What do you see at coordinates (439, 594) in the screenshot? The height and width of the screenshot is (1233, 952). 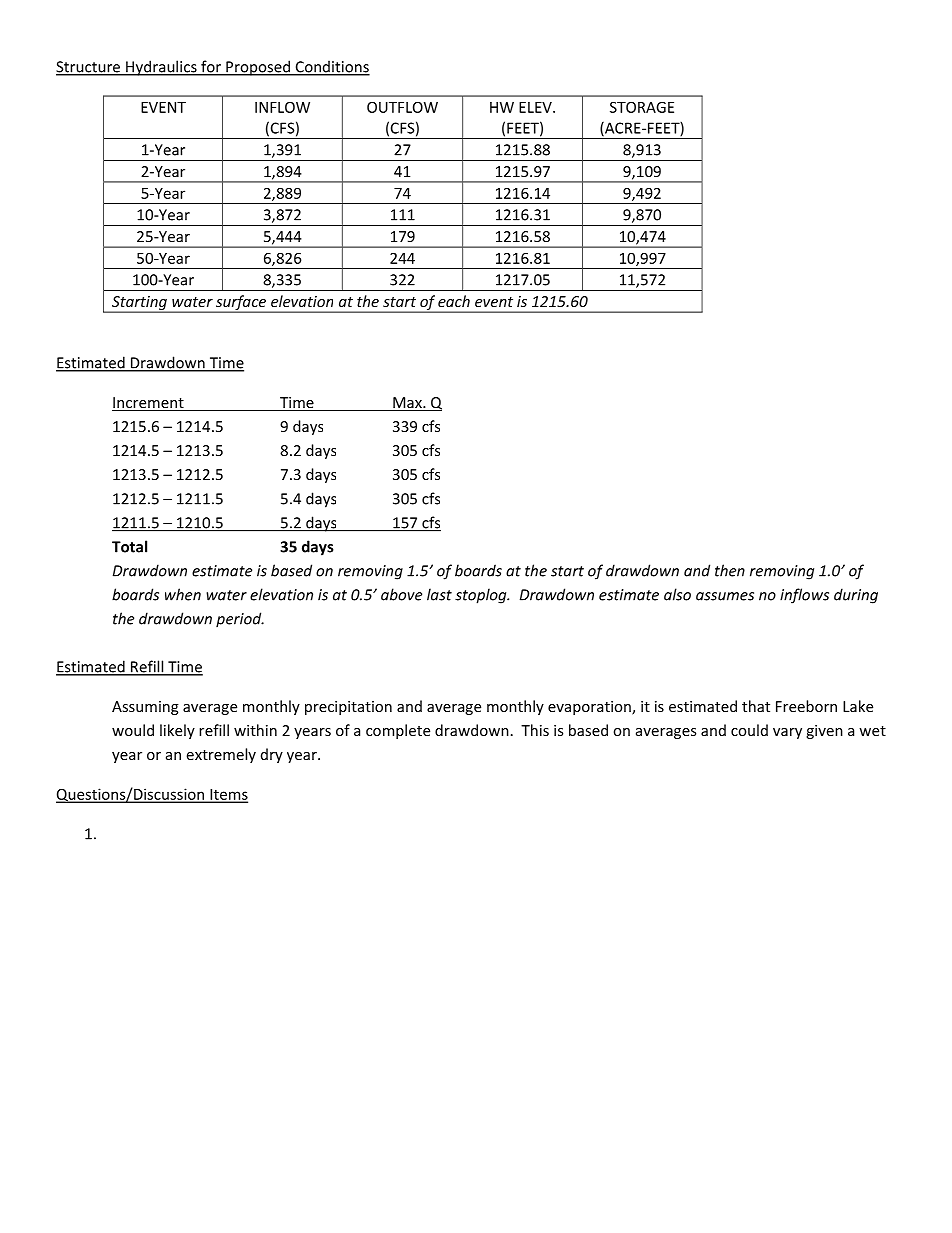 I see `last` at bounding box center [439, 594].
